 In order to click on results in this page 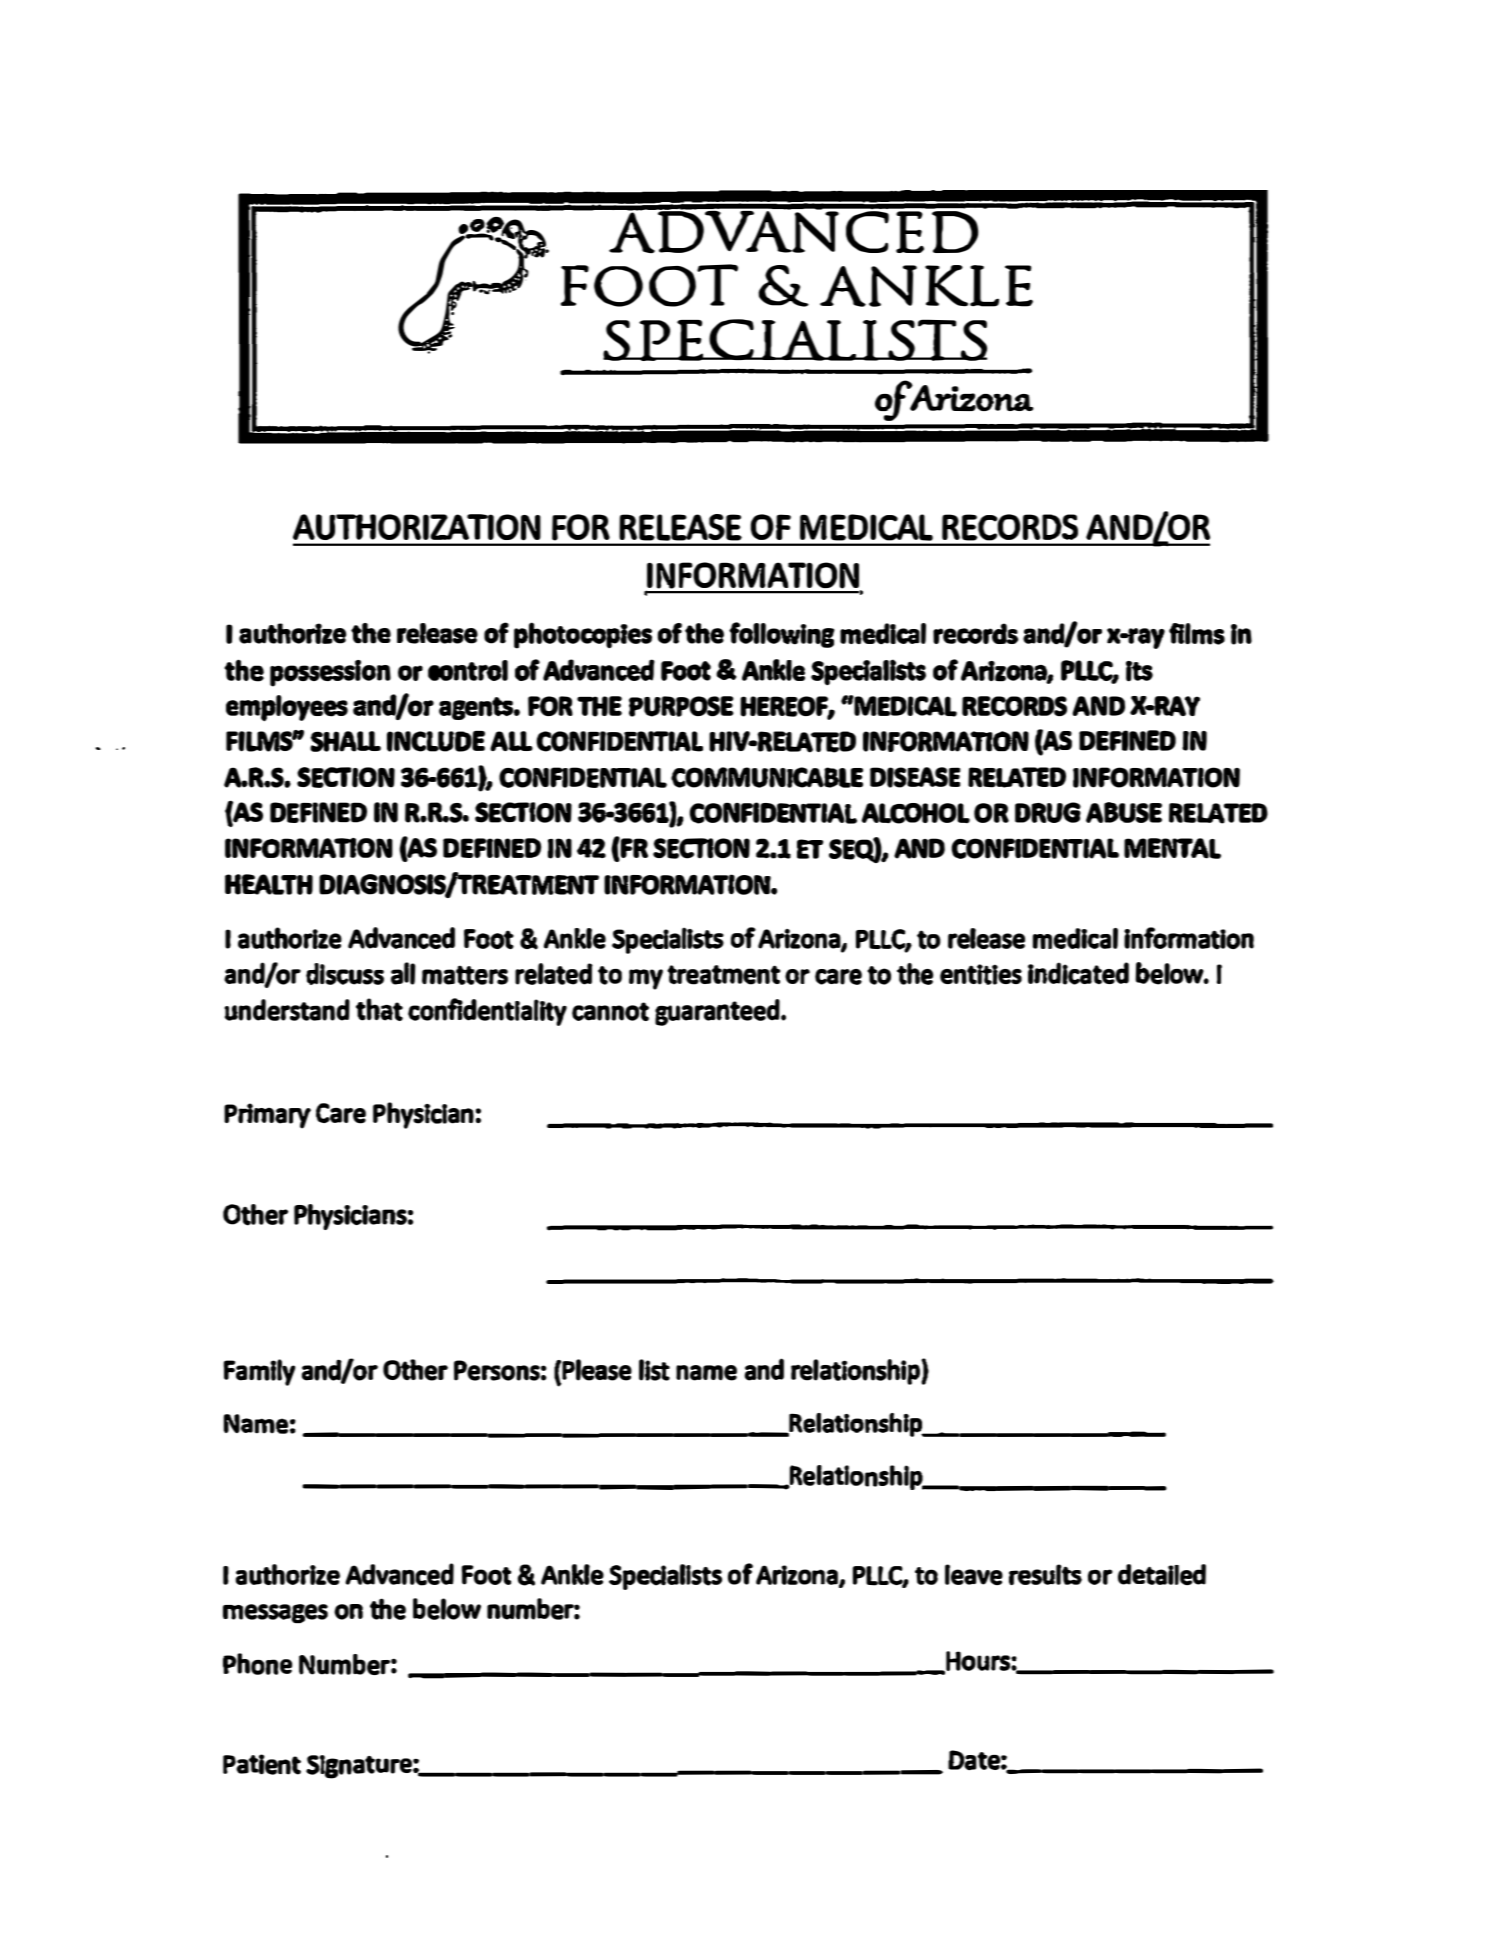, I will do `click(1045, 1574)`.
